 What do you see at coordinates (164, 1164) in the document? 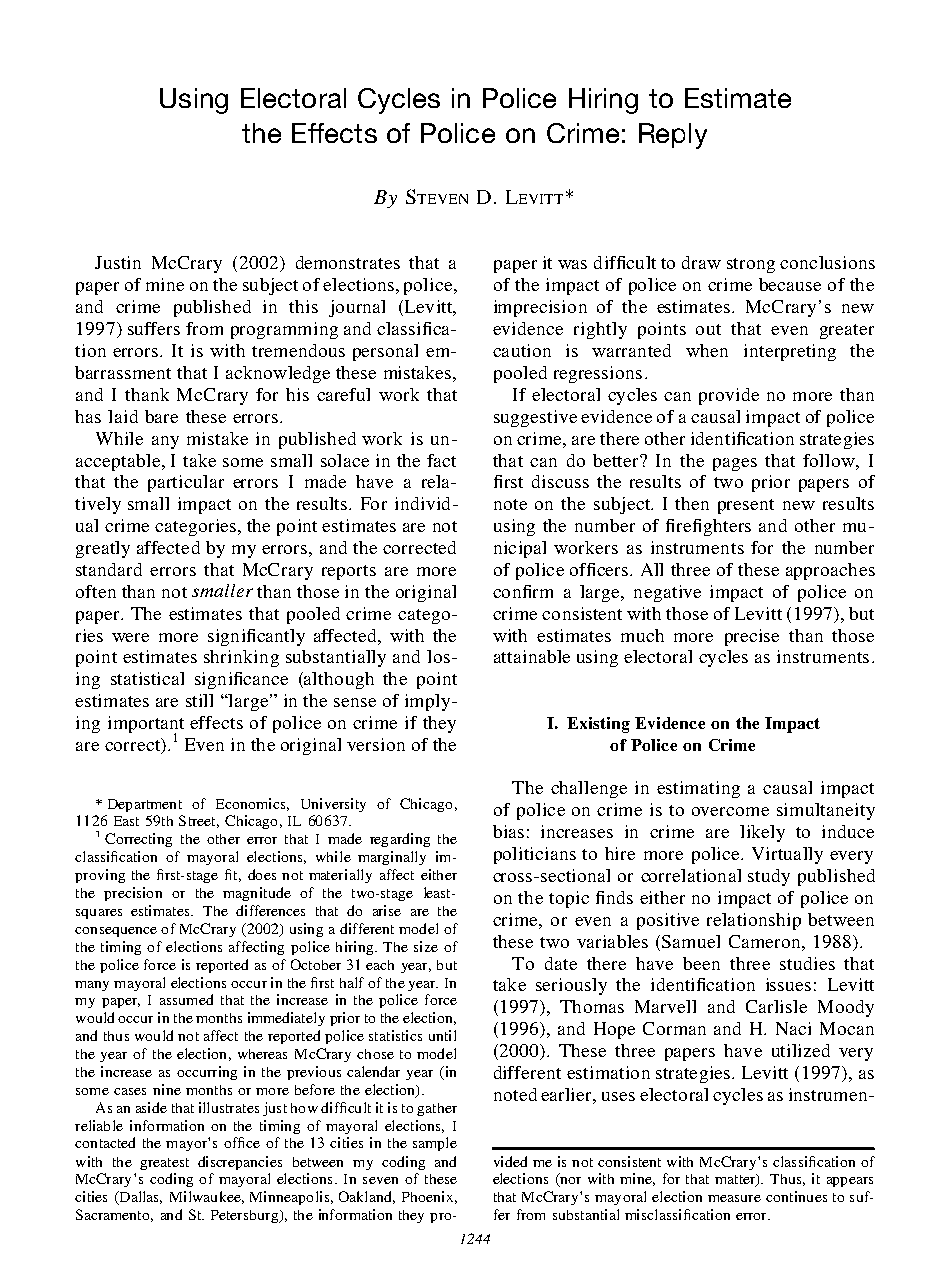
I see `greatest` at bounding box center [164, 1164].
